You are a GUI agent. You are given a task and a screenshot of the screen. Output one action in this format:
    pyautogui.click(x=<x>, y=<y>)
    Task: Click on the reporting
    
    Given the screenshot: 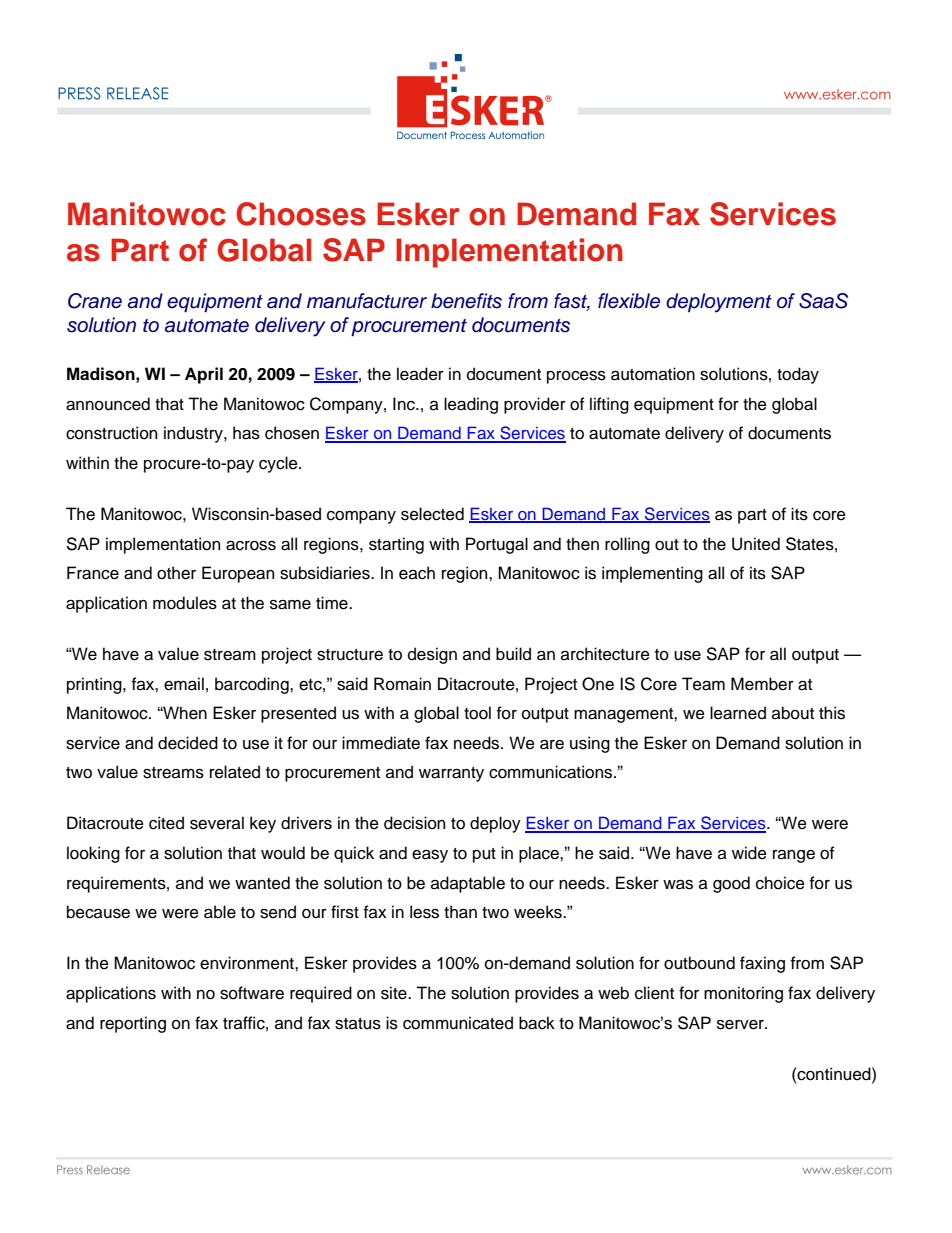 What is the action you would take?
    pyautogui.click(x=133, y=1024)
